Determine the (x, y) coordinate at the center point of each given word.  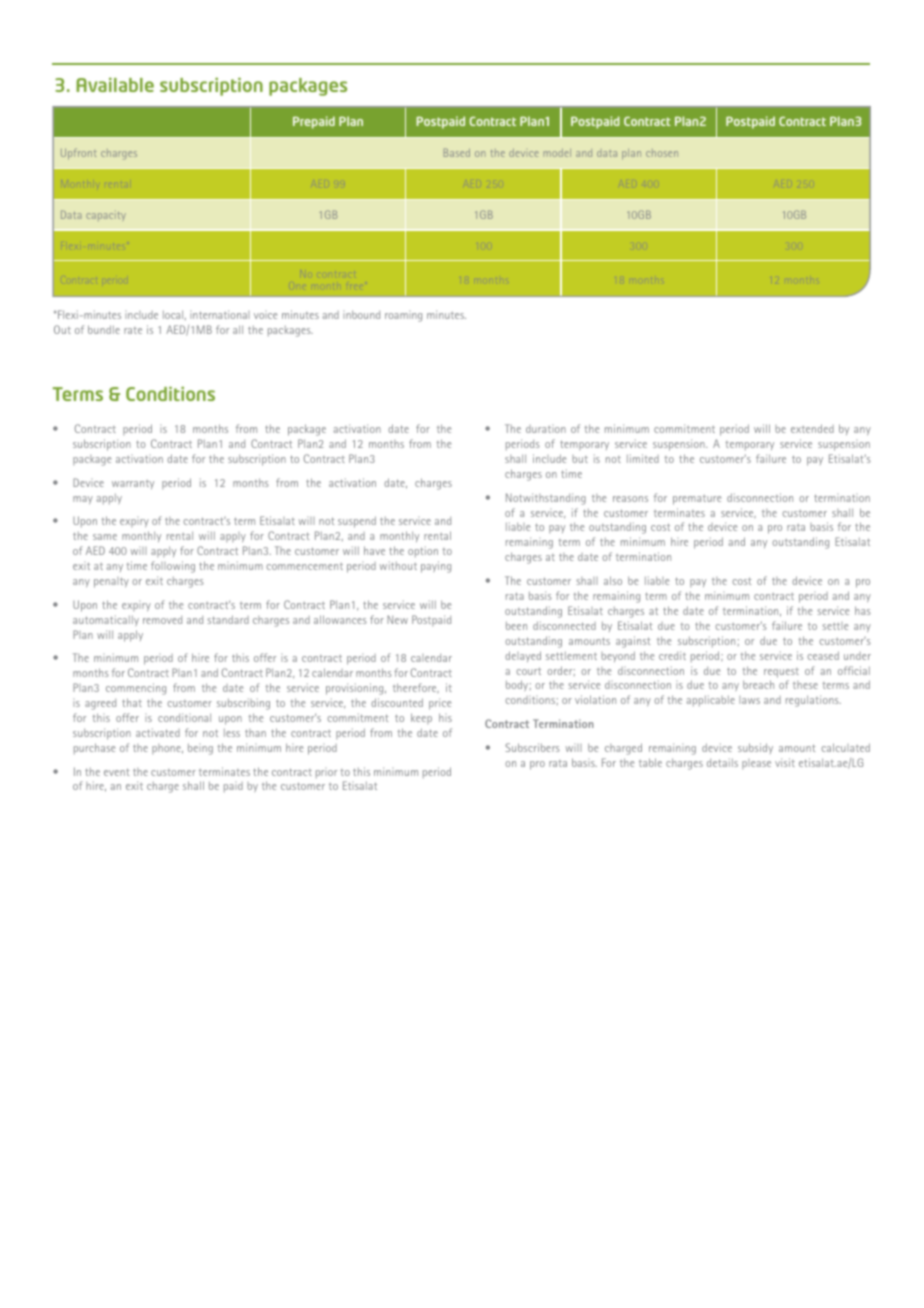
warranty (133, 484)
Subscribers (532, 747)
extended (812, 428)
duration (546, 429)
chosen (662, 153)
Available (115, 85)
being (200, 749)
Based (457, 152)
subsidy (755, 748)
